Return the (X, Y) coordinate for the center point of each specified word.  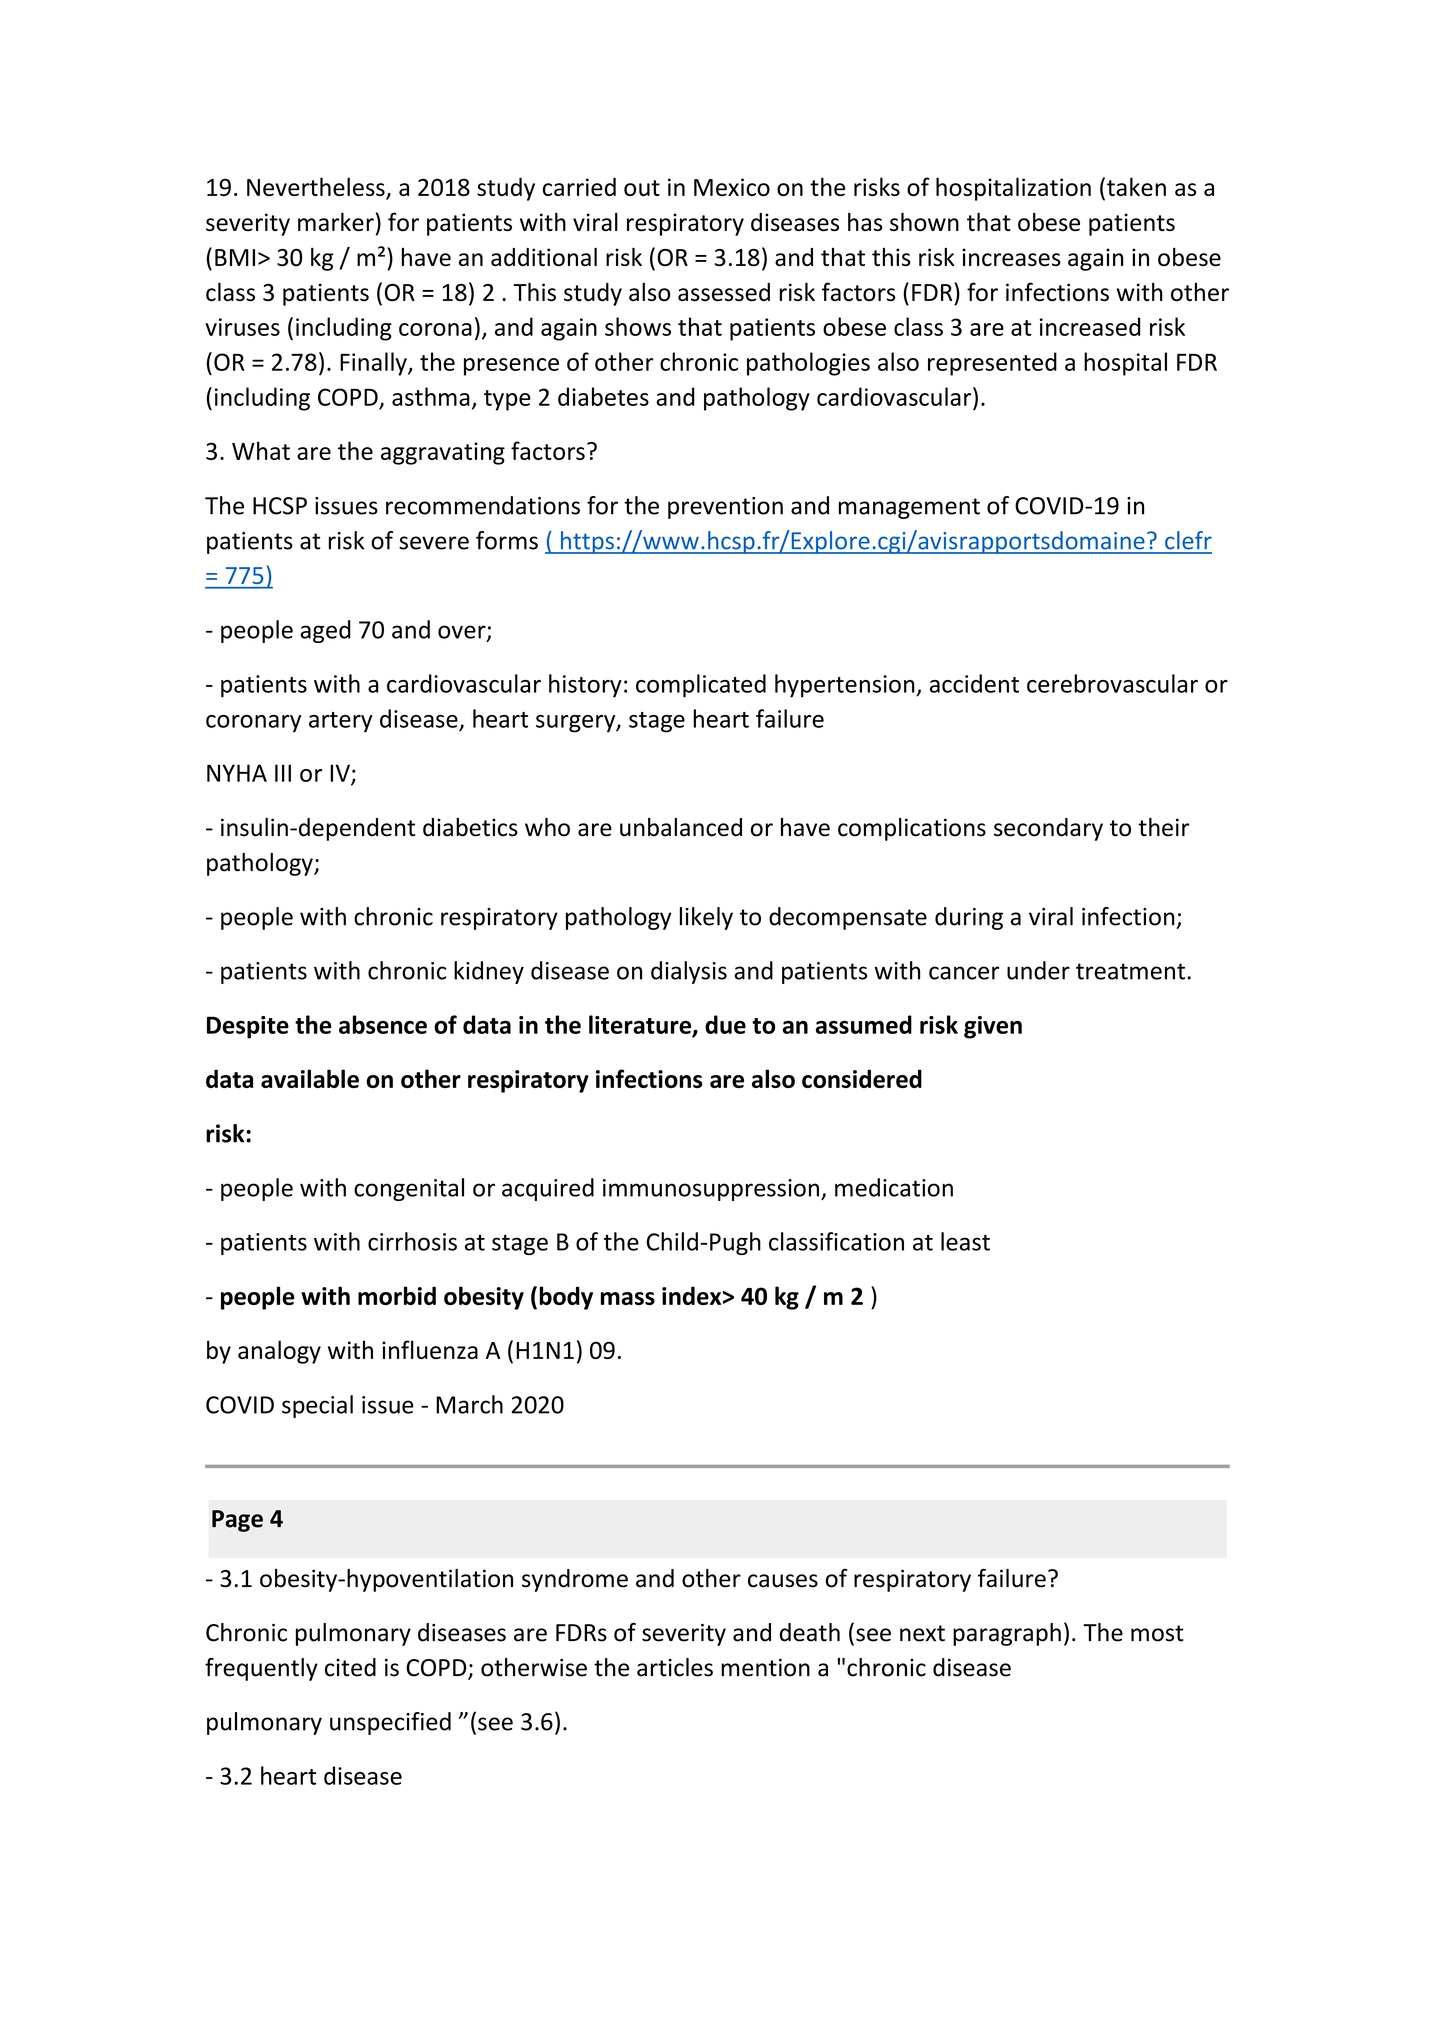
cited (350, 1667)
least (965, 1241)
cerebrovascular (1112, 683)
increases (1011, 257)
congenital (409, 1189)
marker (336, 221)
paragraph (1007, 1634)
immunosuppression (711, 1190)
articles (675, 1667)
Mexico (732, 187)
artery (341, 722)
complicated (701, 686)
